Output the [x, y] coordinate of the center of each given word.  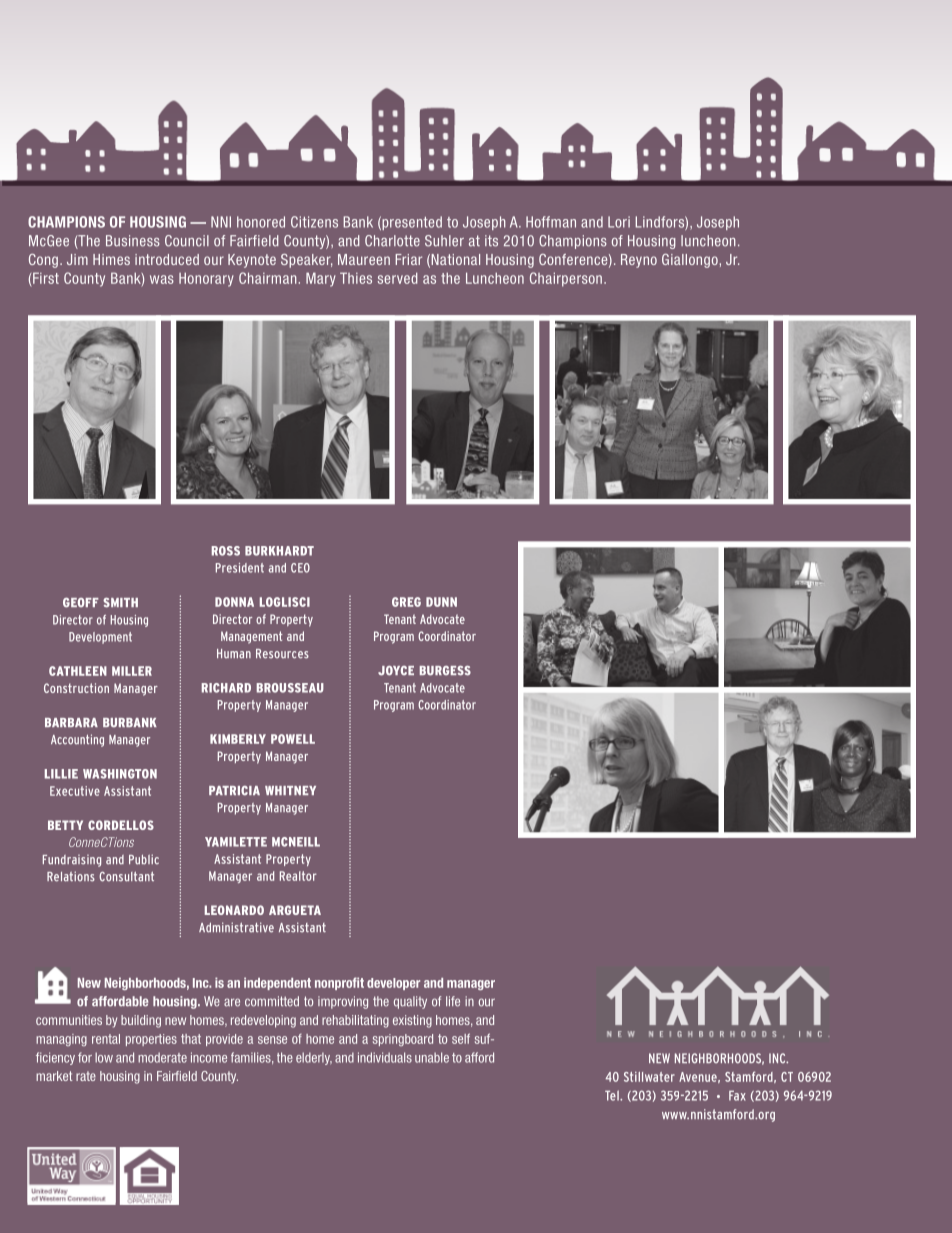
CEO [300, 568]
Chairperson [566, 279]
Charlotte [392, 241]
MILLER [132, 671]
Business [133, 241]
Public [144, 859]
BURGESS [445, 671]
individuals [385, 1057]
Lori [619, 222]
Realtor [298, 876]
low [104, 1057]
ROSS [226, 551]
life [453, 1001]
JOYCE [396, 671]
